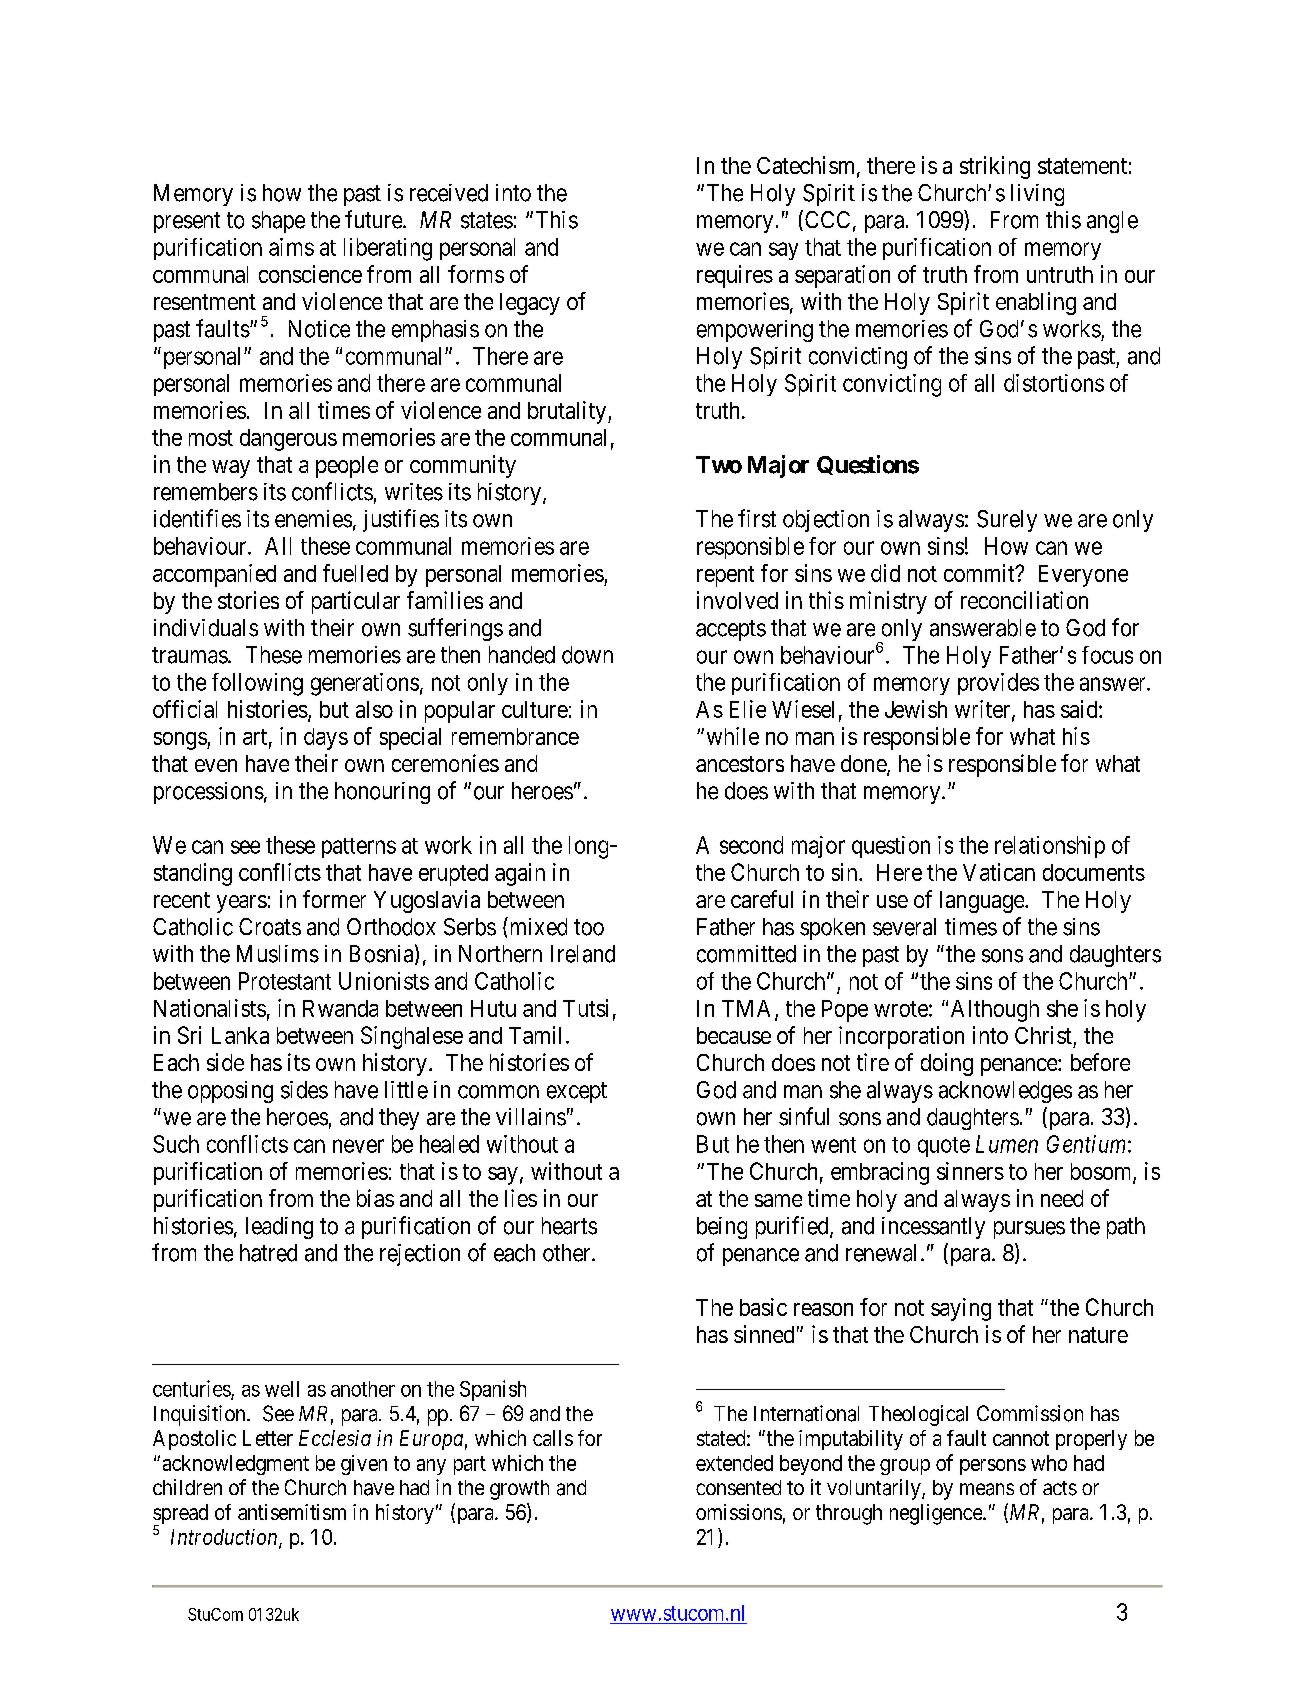 The height and width of the page is (1702, 1315). Describe the element at coordinates (987, 1489) in the page. I see `means` at that location.
